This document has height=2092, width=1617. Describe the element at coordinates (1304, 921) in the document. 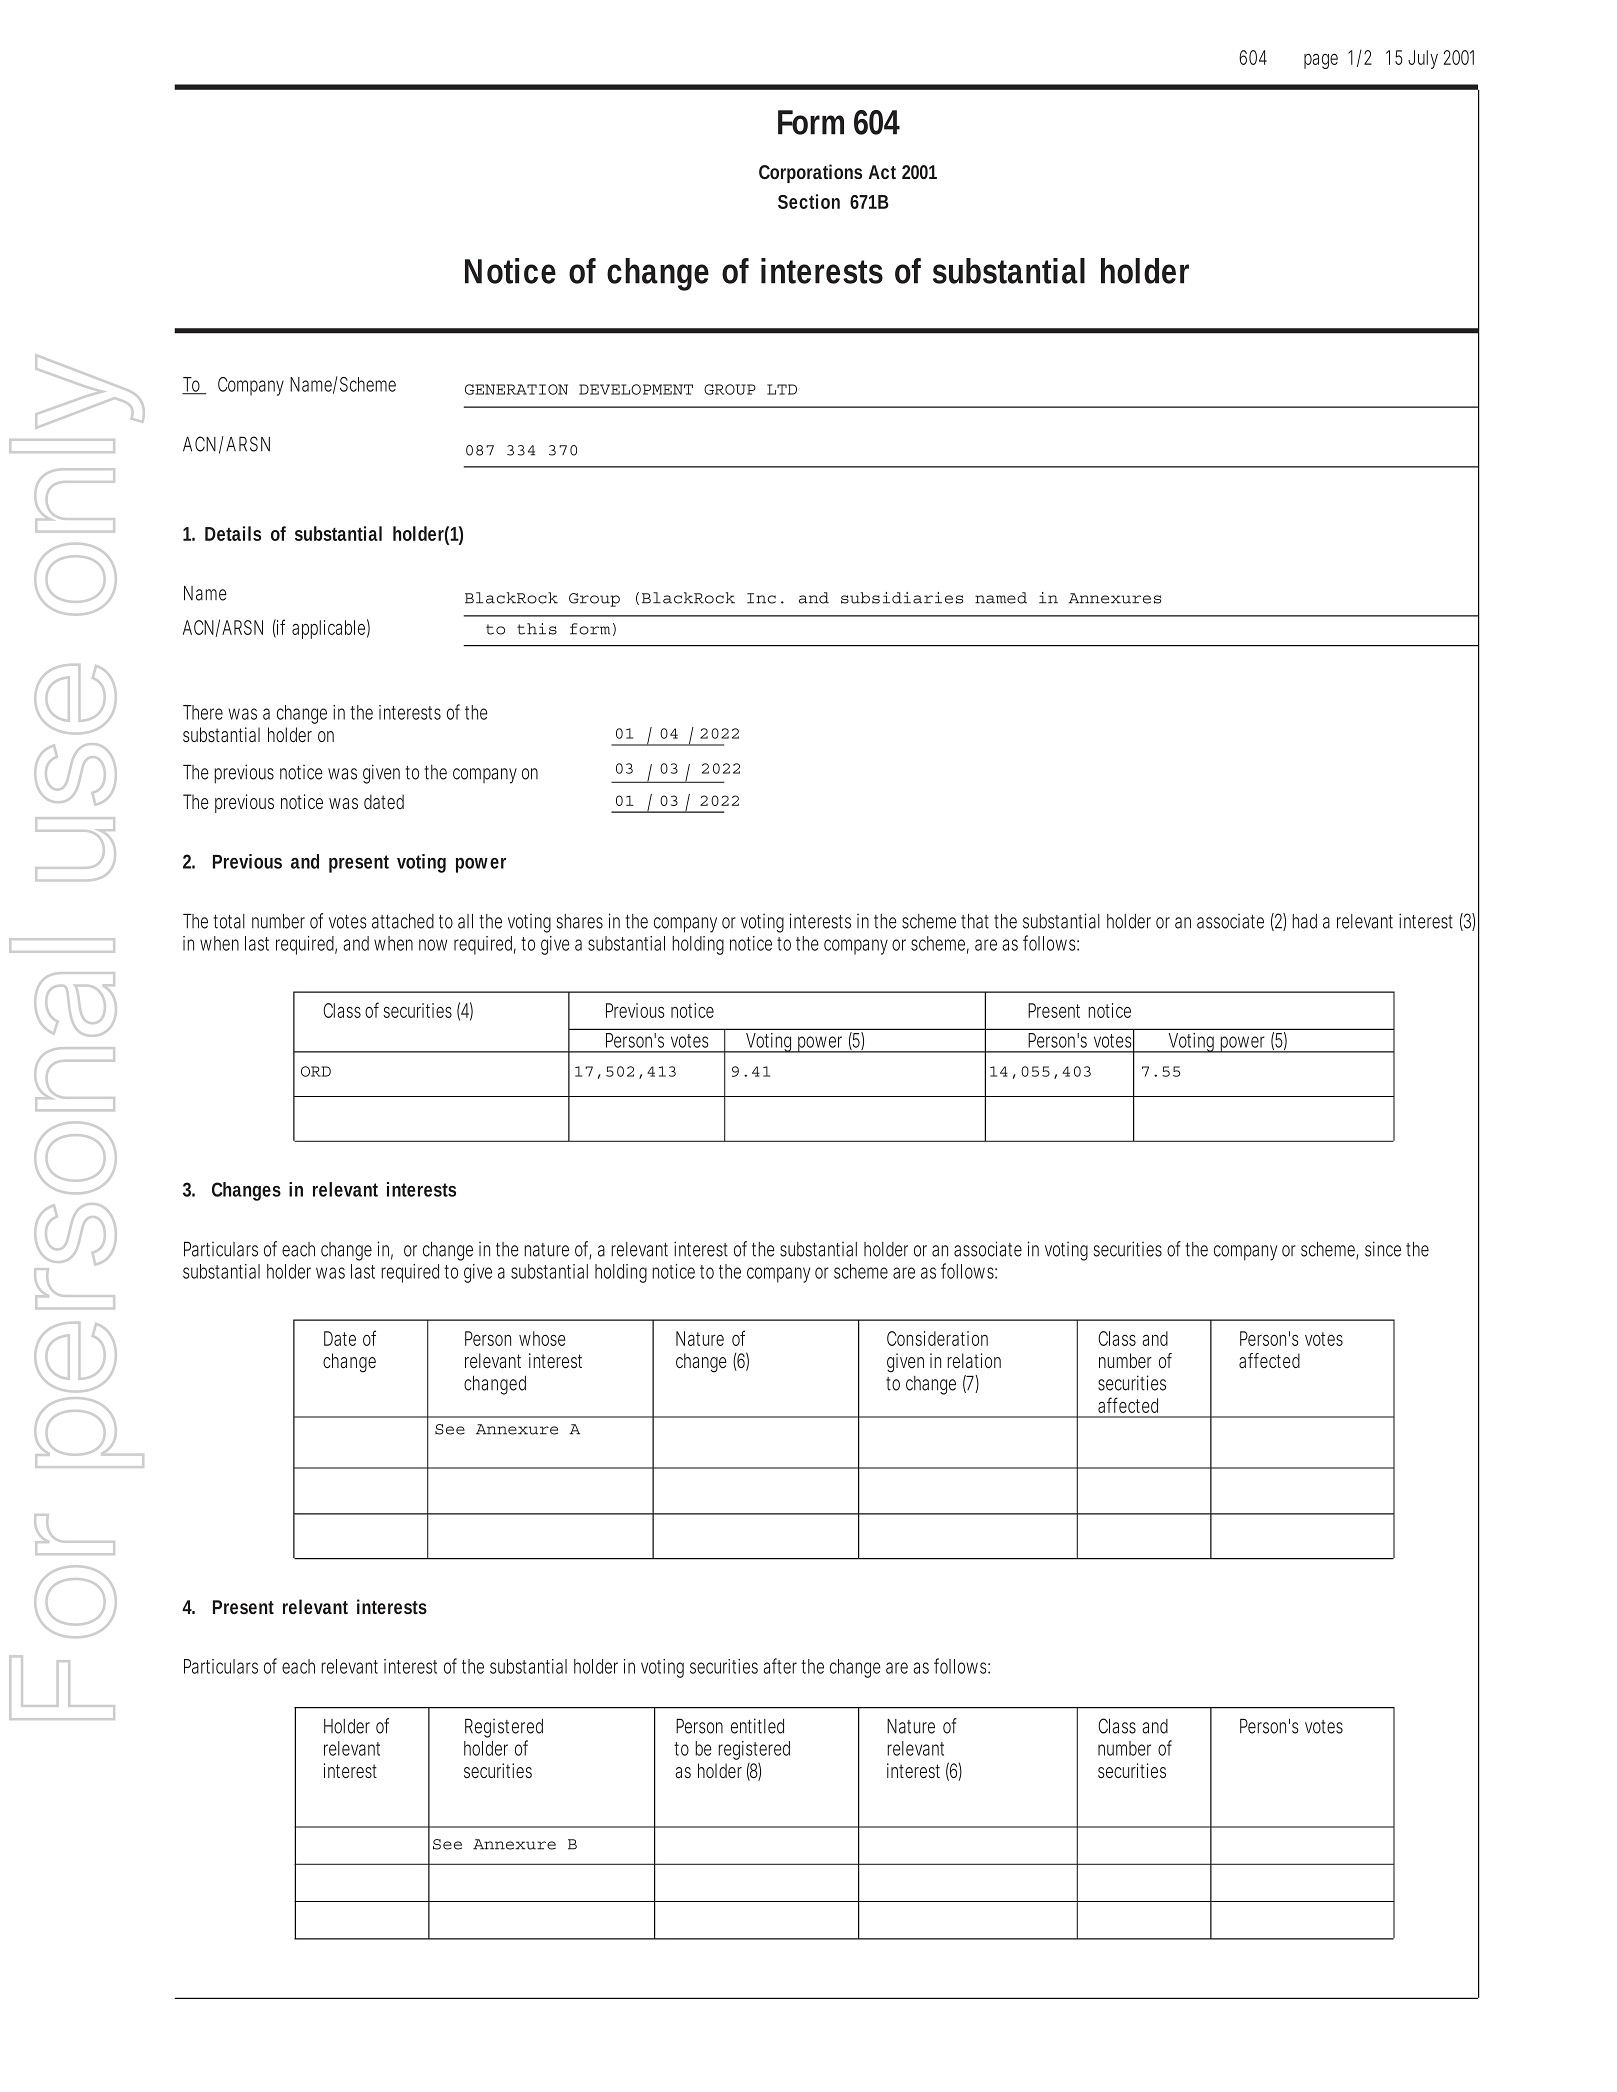

I see `had` at that location.
